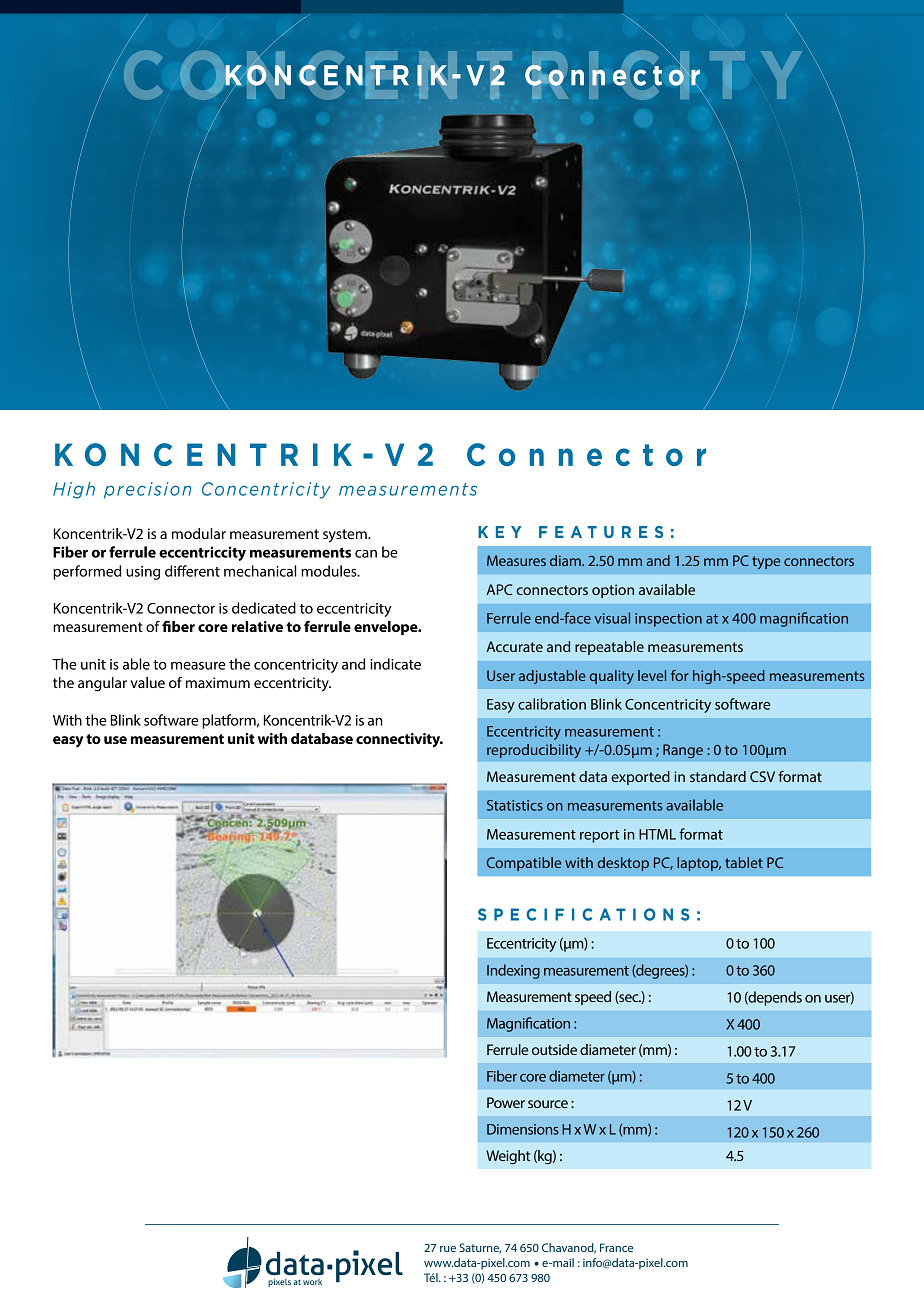 Image resolution: width=924 pixels, height=1308 pixels. Describe the element at coordinates (766, 563) in the image. I see `type` at that location.
